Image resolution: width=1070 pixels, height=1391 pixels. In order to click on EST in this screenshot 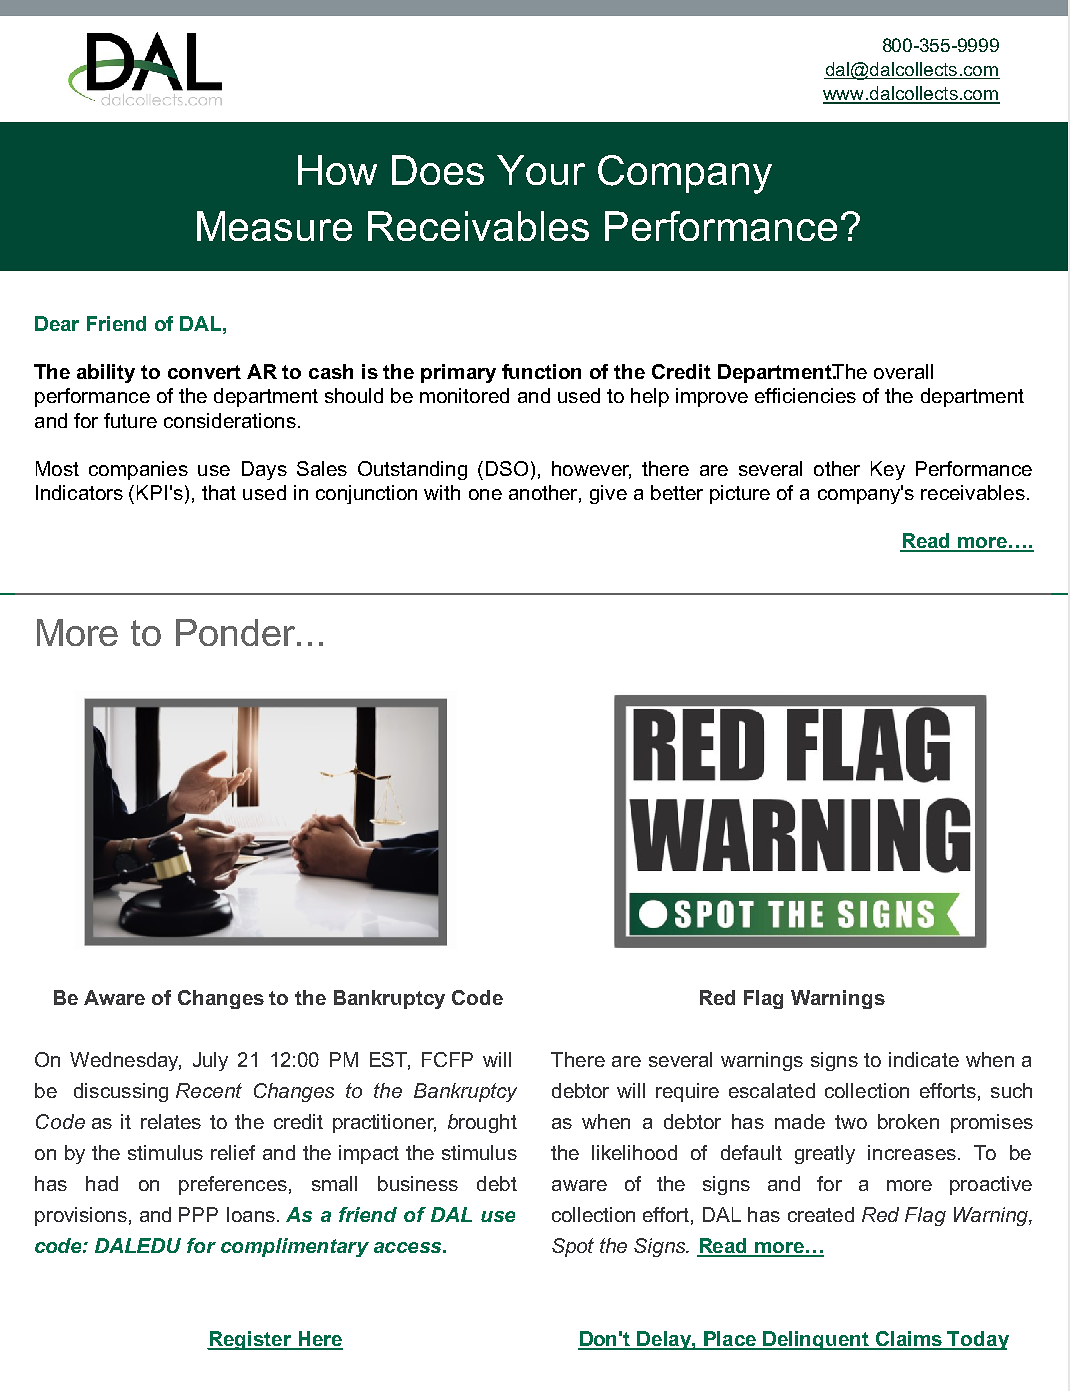, I will do `click(390, 1061)`.
